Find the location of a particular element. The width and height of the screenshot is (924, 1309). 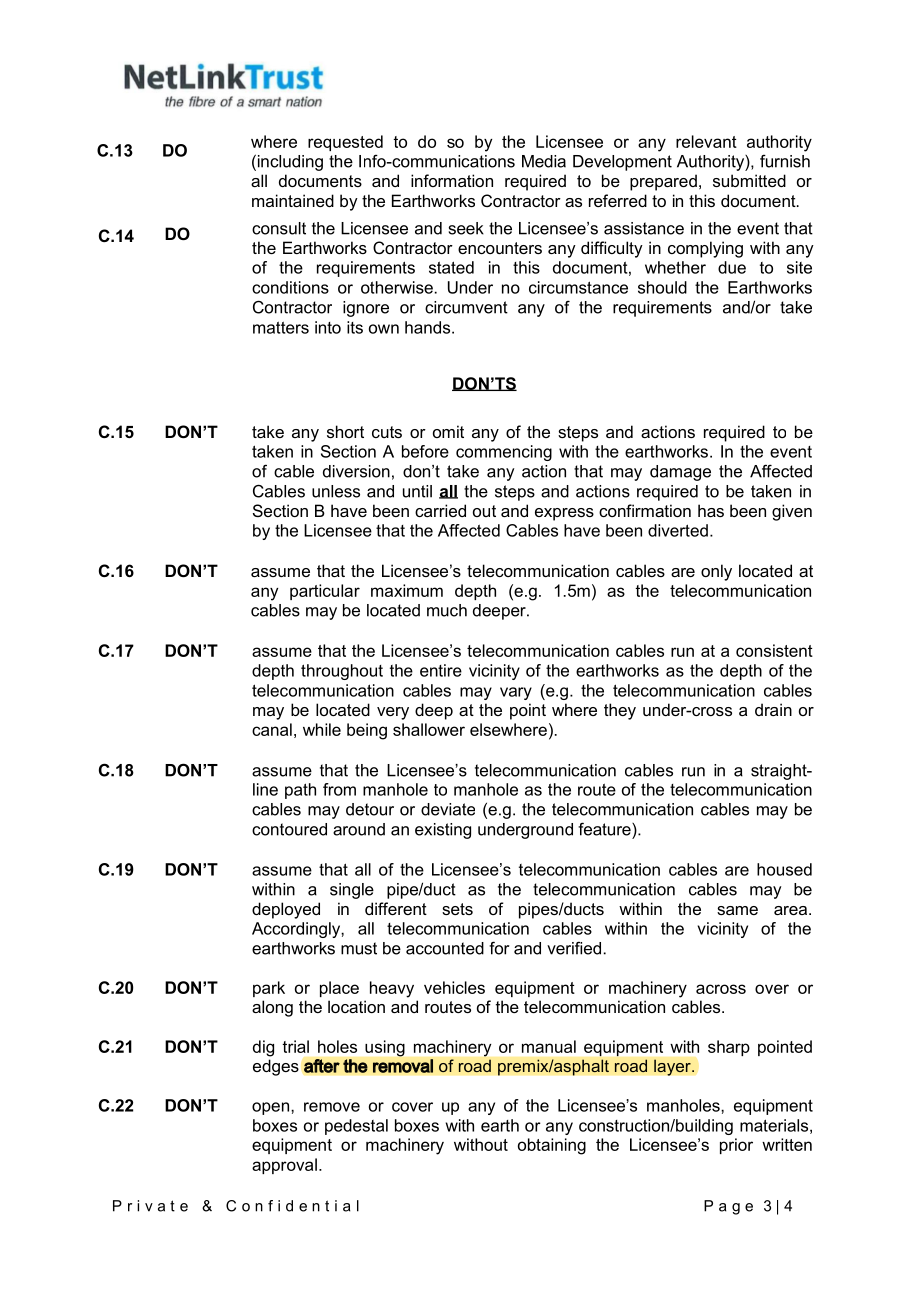

requested is located at coordinates (345, 143).
